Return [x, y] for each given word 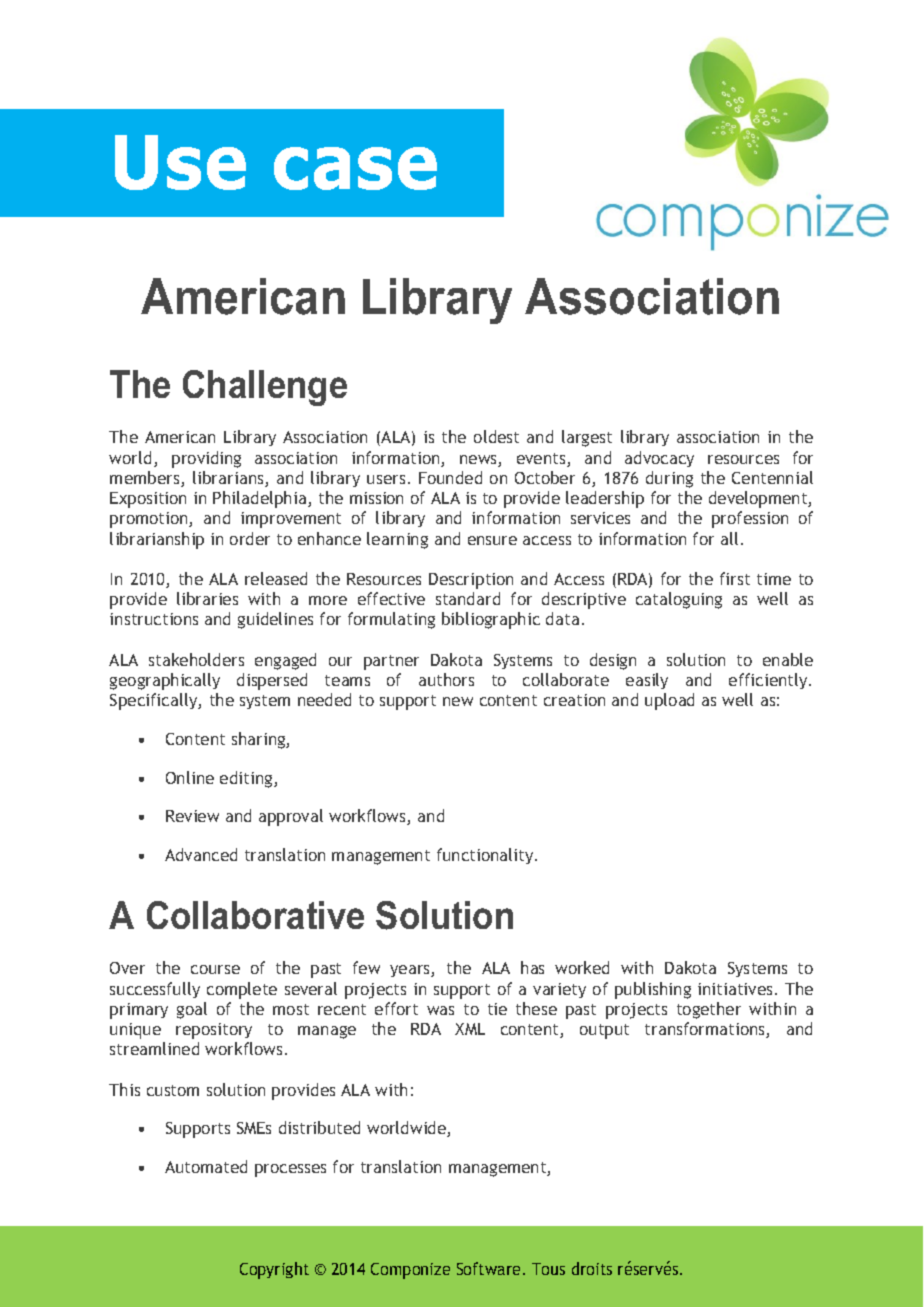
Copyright [274, 1270]
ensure [492, 540]
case [355, 168]
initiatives [735, 989]
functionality [486, 856]
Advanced [201, 854]
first [735, 578]
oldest [496, 436]
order [250, 538]
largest [587, 438]
